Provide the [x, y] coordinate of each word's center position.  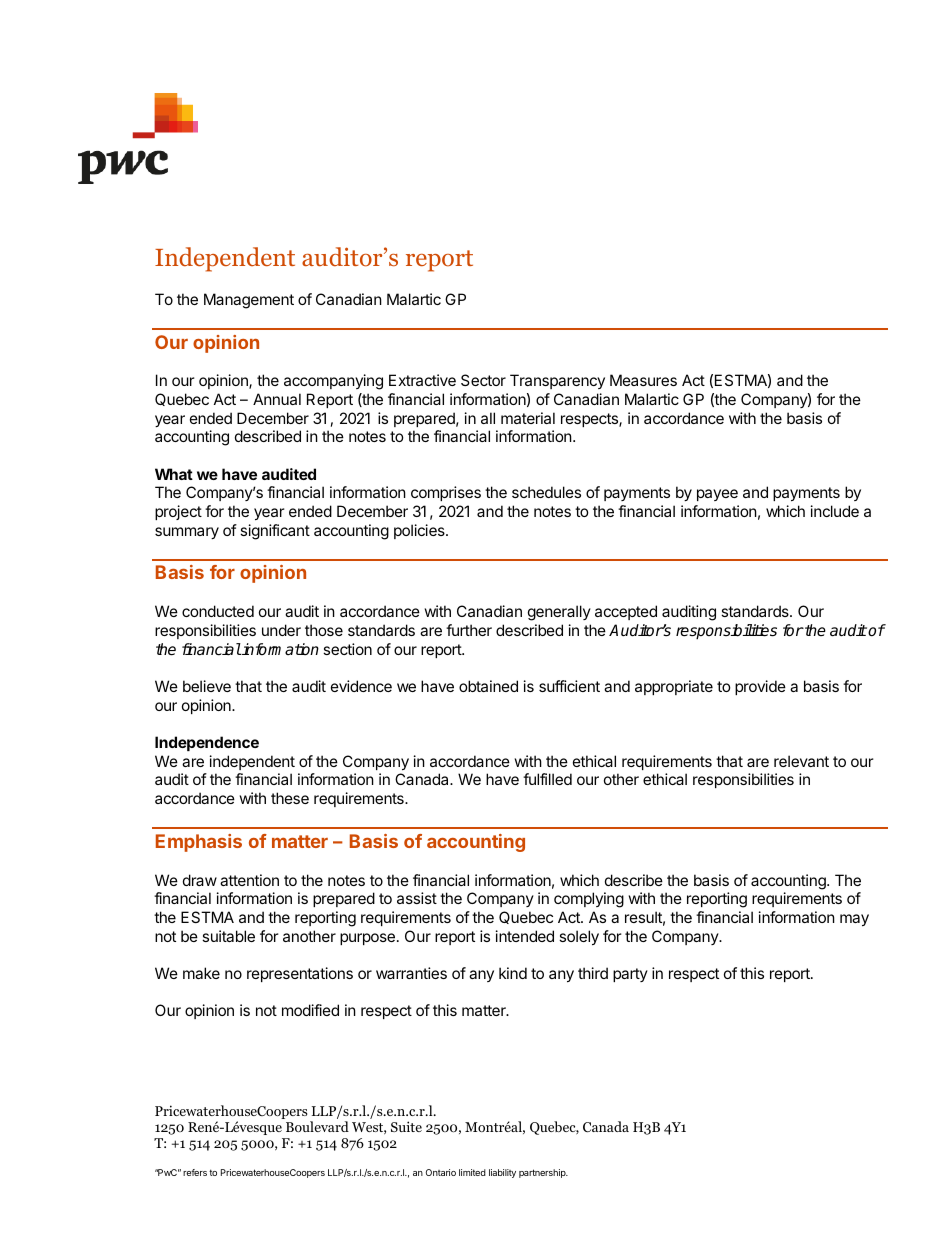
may [854, 920]
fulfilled [547, 779]
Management [249, 301]
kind [513, 973]
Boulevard [317, 1126]
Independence [207, 743]
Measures [643, 380]
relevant [801, 761]
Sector [483, 380]
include [835, 511]
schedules [546, 492]
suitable [228, 936]
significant [275, 532]
